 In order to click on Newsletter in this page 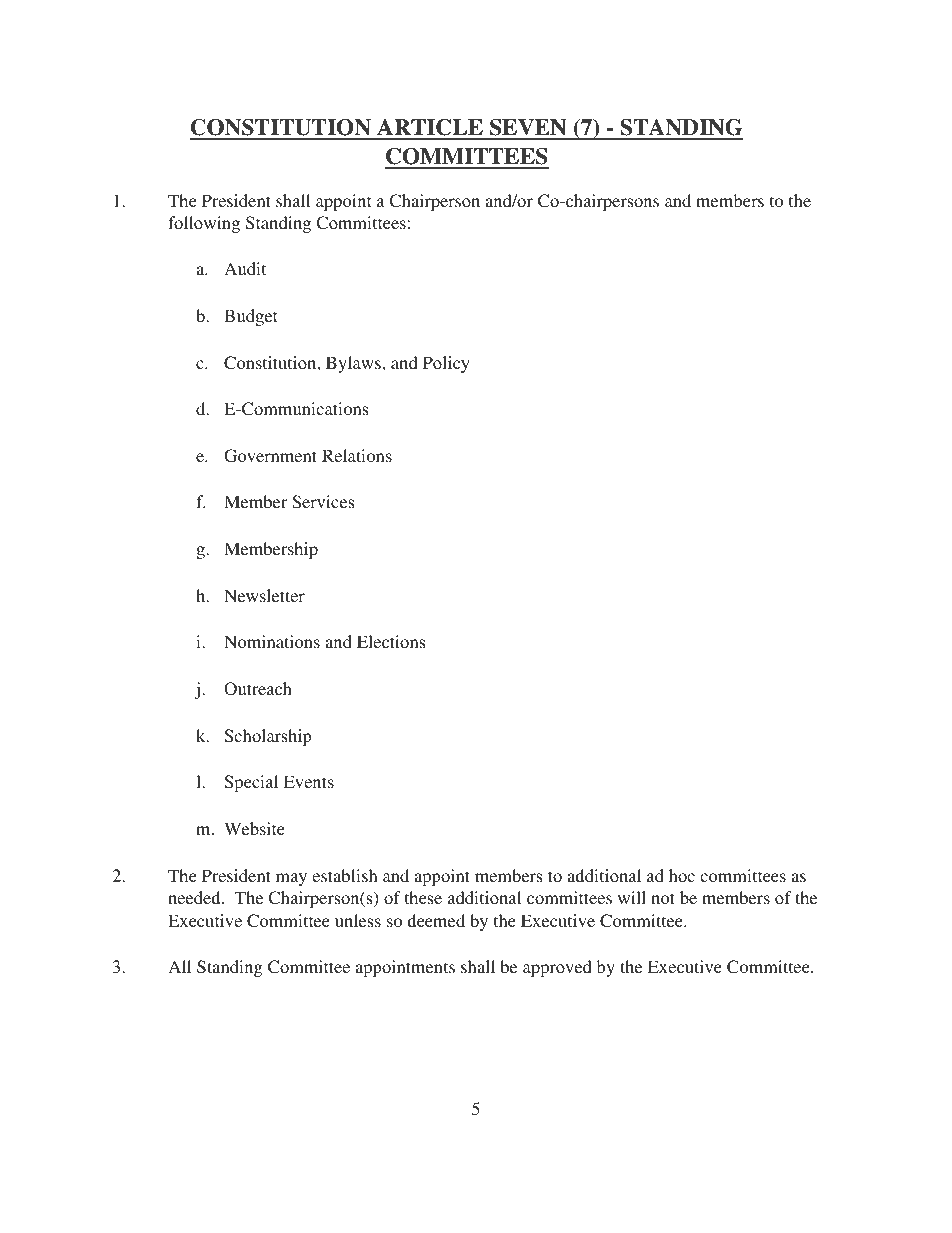, I will do `click(264, 595)`.
